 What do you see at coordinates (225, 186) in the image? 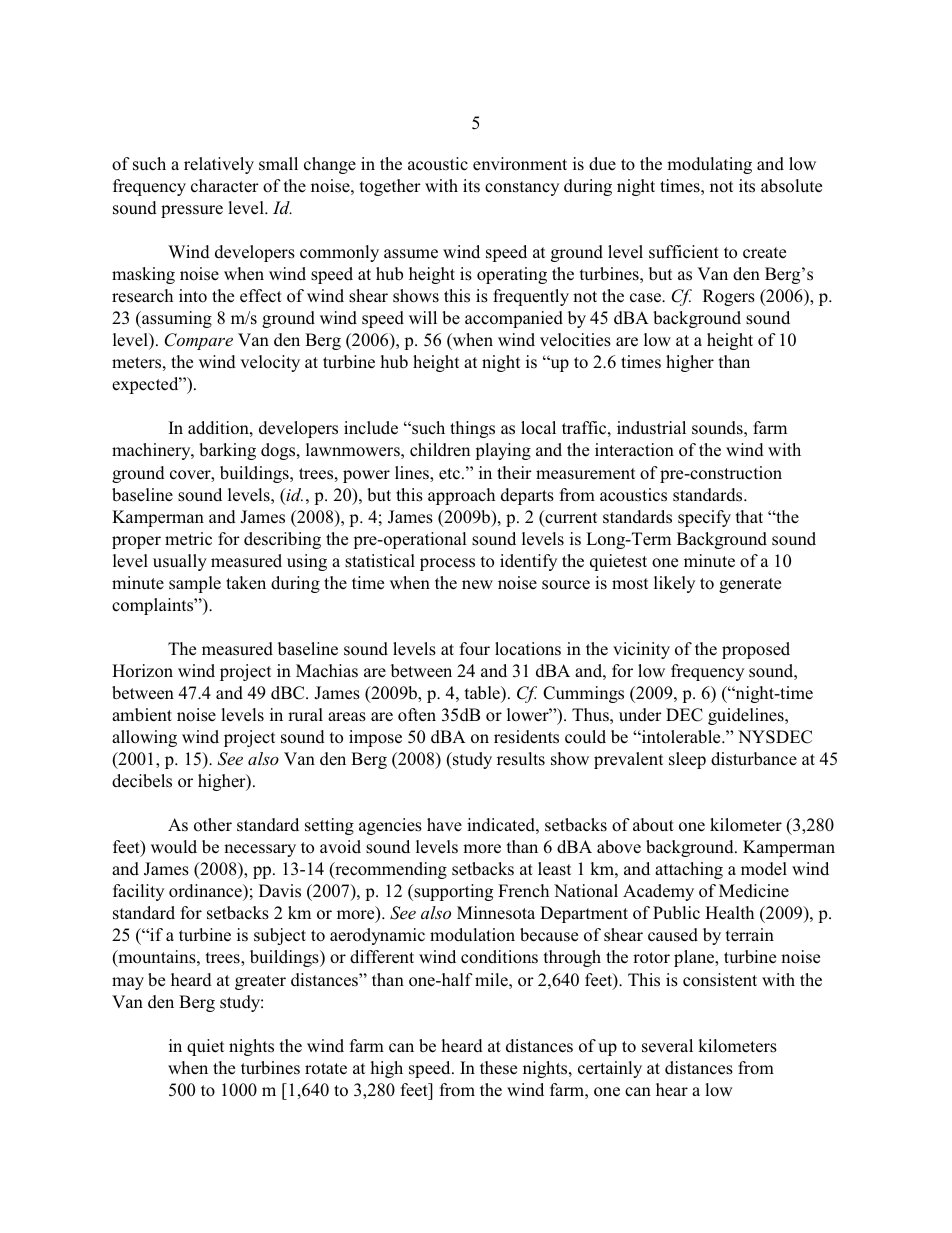
I see `character` at bounding box center [225, 186].
